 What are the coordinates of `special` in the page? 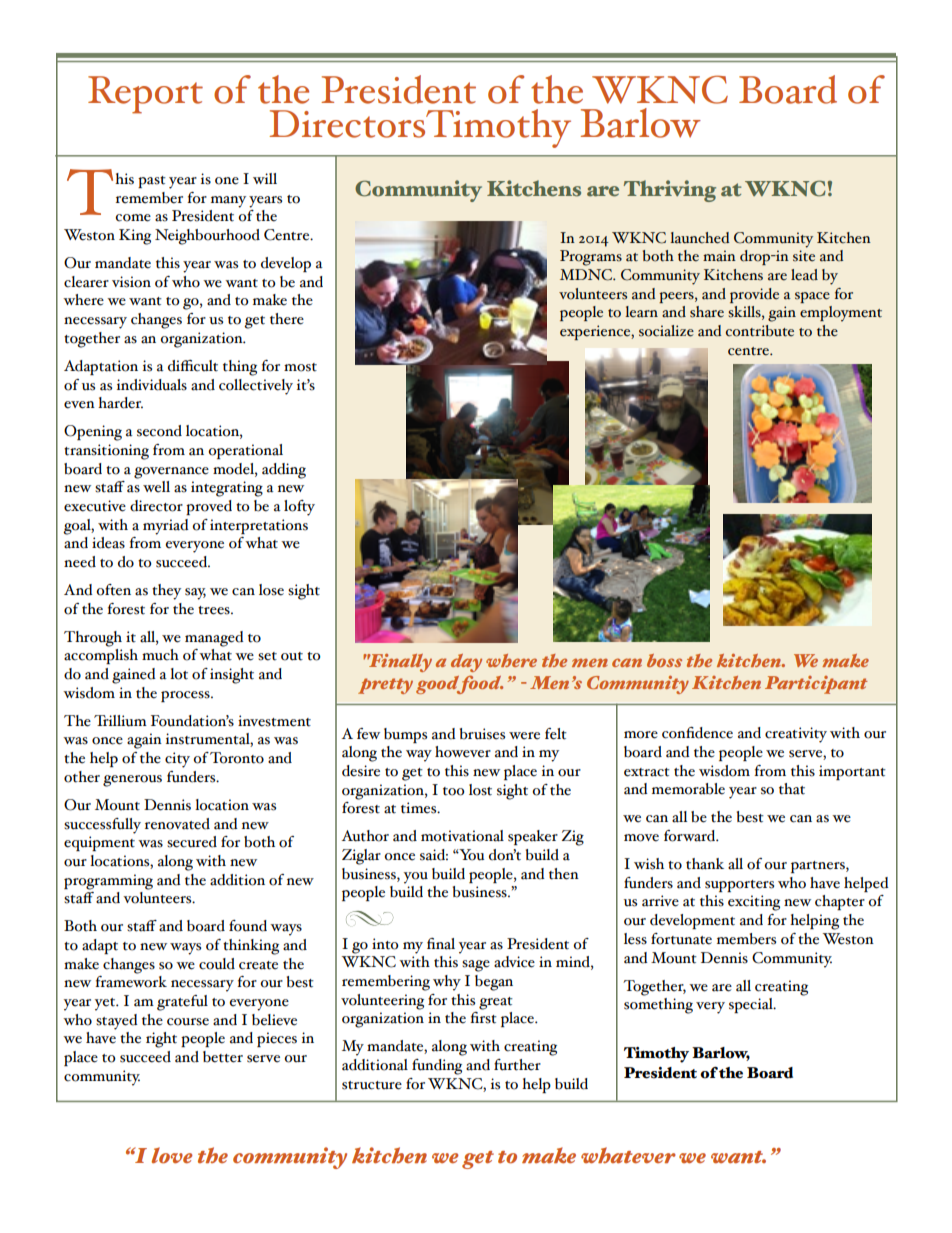 It's located at (752, 1005).
